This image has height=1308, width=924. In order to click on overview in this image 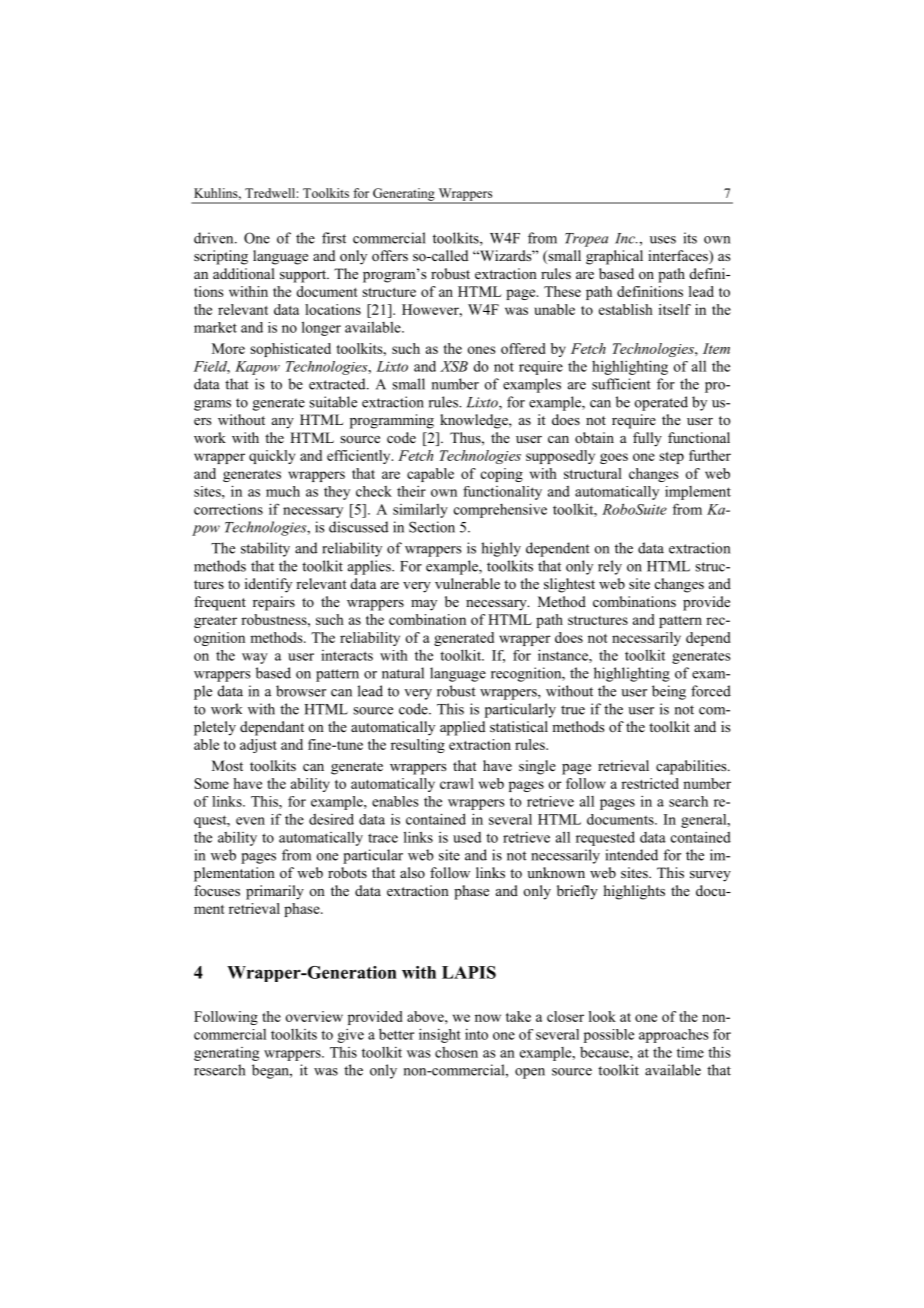, I will do `click(314, 1016)`.
